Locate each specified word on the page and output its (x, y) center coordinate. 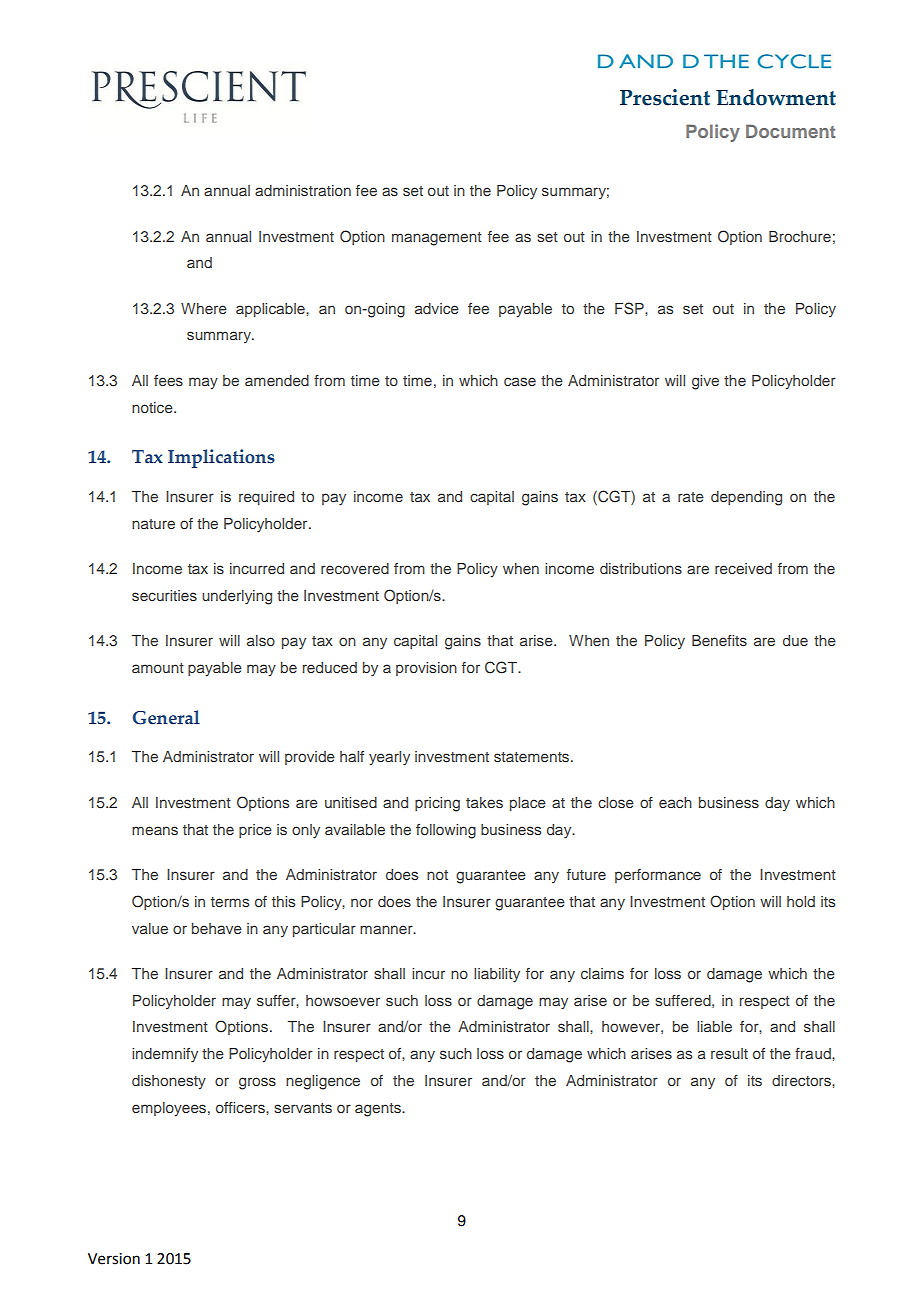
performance (658, 876)
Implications (221, 458)
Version (114, 1259)
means (155, 830)
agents (379, 1110)
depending (746, 498)
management (437, 239)
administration (303, 190)
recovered (355, 568)
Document (790, 131)
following (446, 831)
